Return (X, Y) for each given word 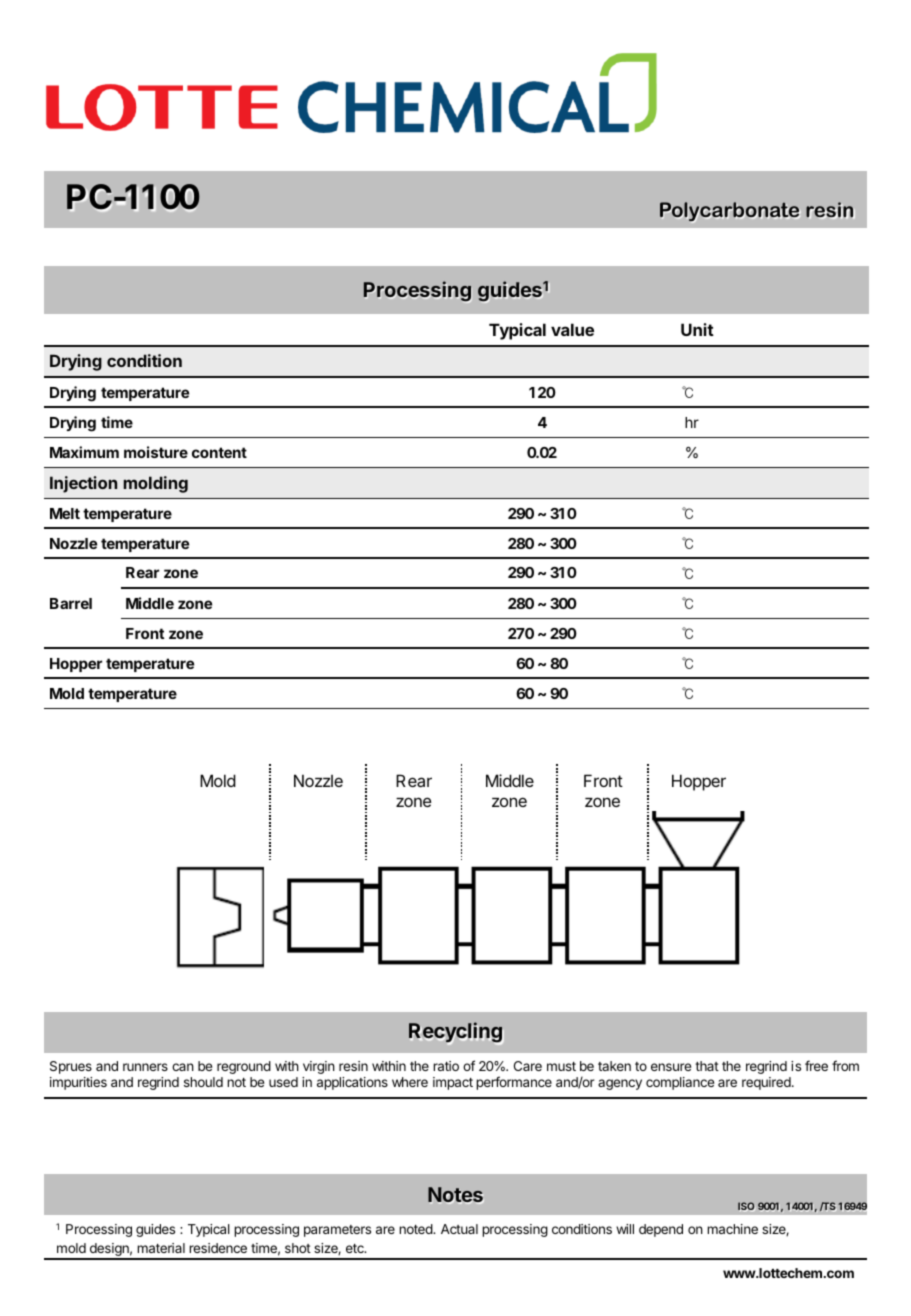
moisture (156, 452)
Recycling (456, 1033)
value (572, 329)
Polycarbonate (730, 212)
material (161, 1248)
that (707, 1066)
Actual (459, 1229)
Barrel (71, 603)
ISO (746, 1206)
